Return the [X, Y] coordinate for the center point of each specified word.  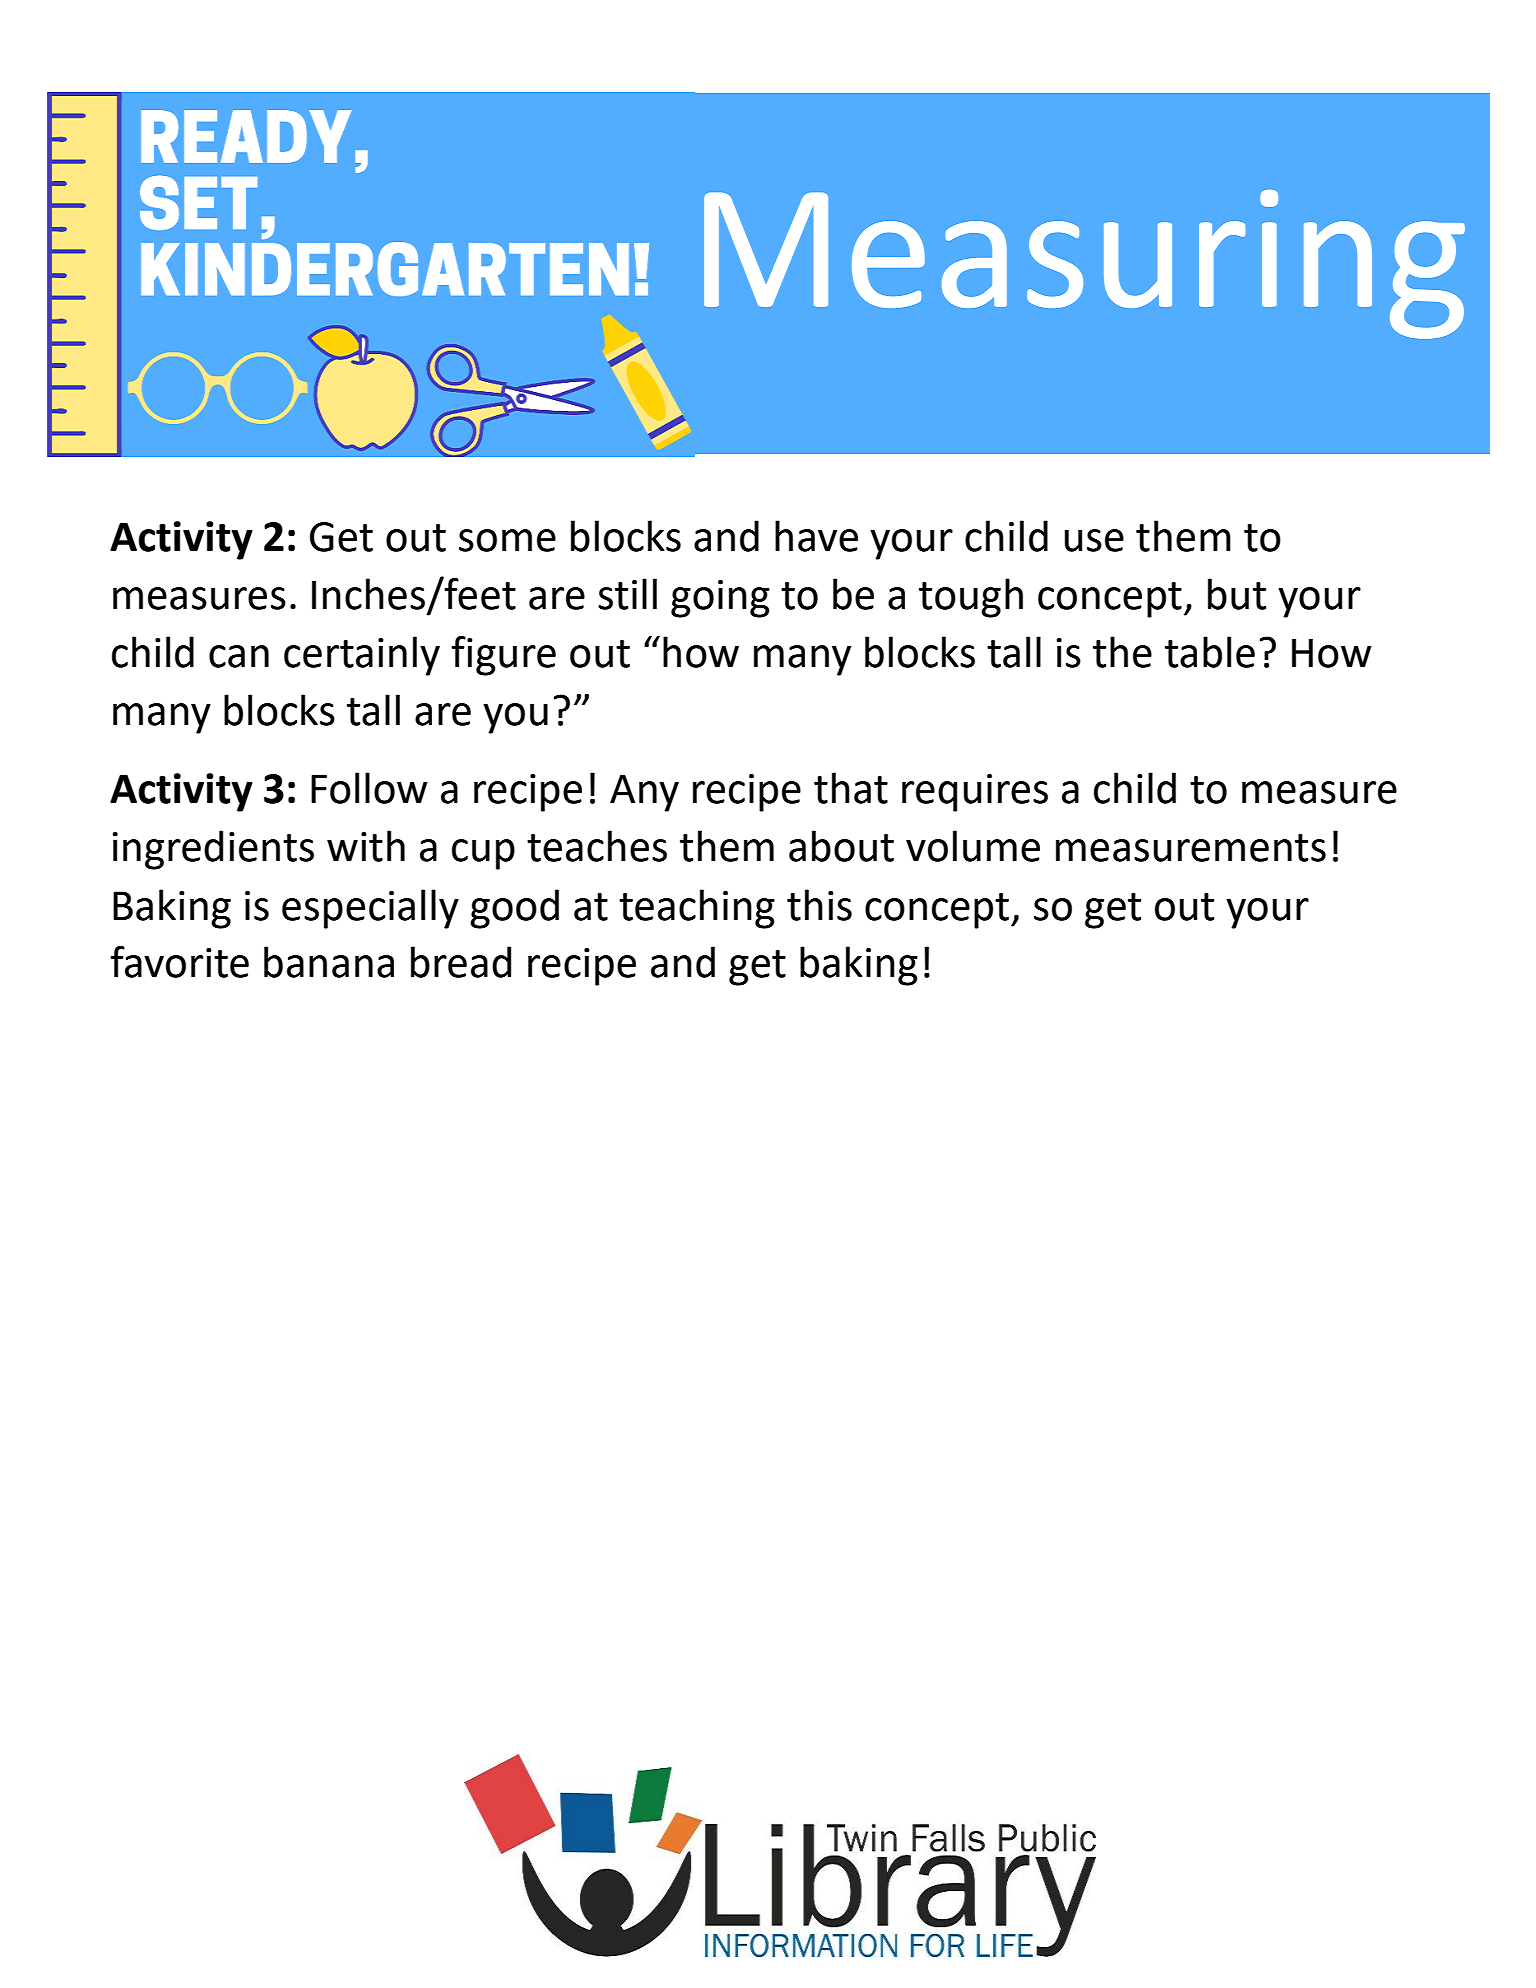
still [627, 594]
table [1210, 652]
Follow [369, 788]
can [239, 656]
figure [503, 656]
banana [329, 962]
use [1094, 540]
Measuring [1084, 264]
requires [975, 793]
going [720, 599]
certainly [362, 656]
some [507, 540]
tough [971, 598]
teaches [597, 846]
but [1237, 594]
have [816, 536]
